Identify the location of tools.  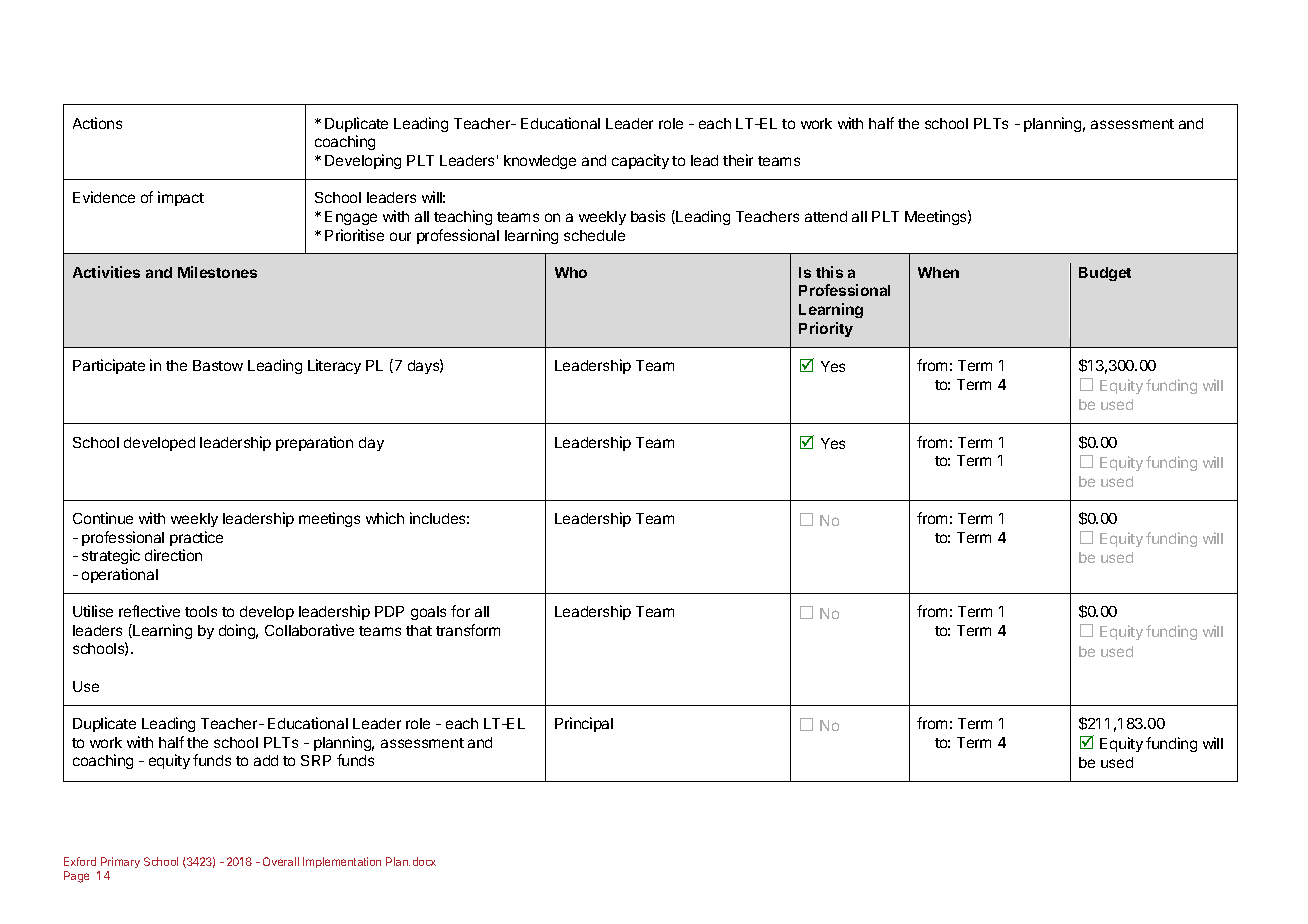
(201, 611).
